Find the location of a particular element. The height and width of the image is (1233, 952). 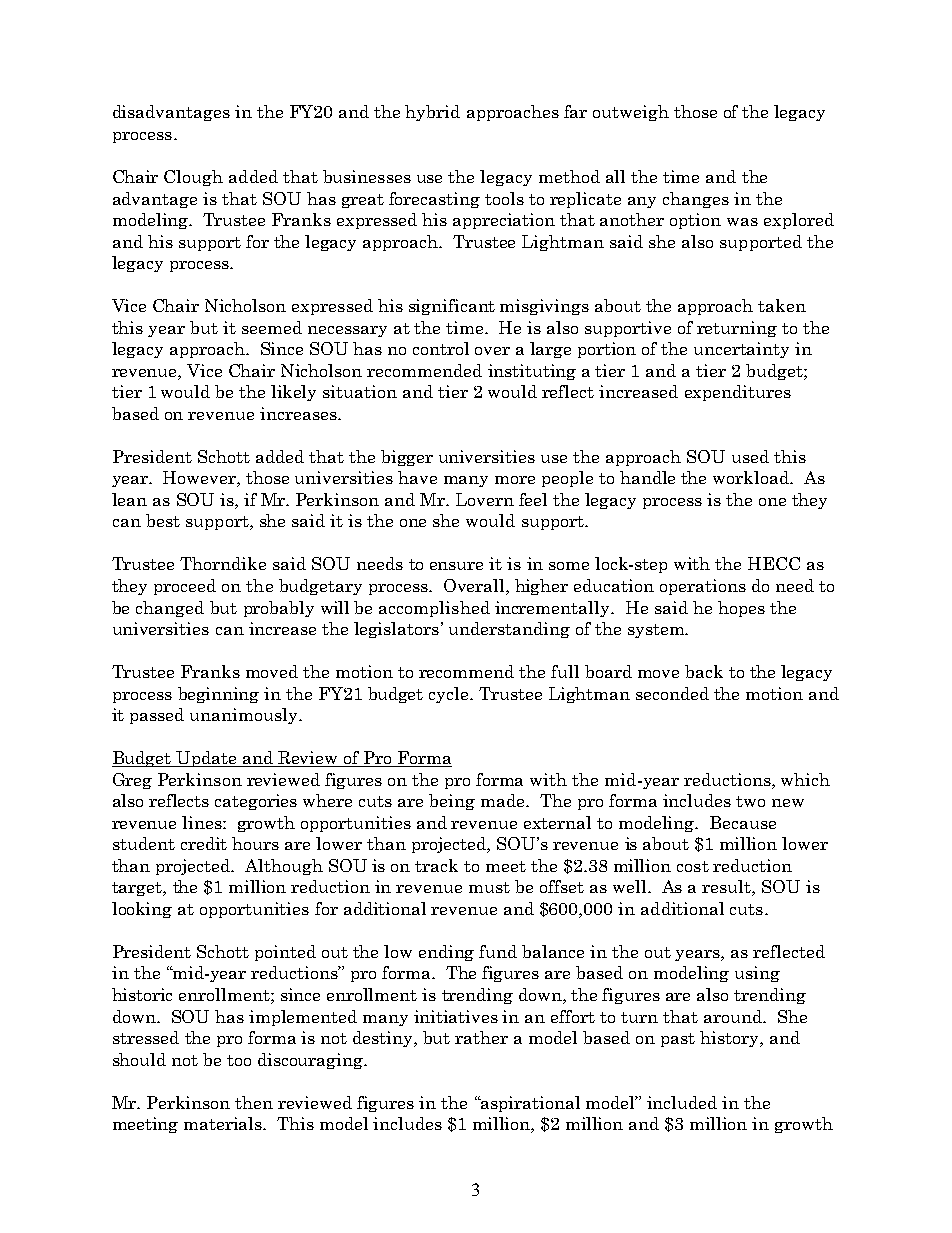

hopes is located at coordinates (741, 609).
